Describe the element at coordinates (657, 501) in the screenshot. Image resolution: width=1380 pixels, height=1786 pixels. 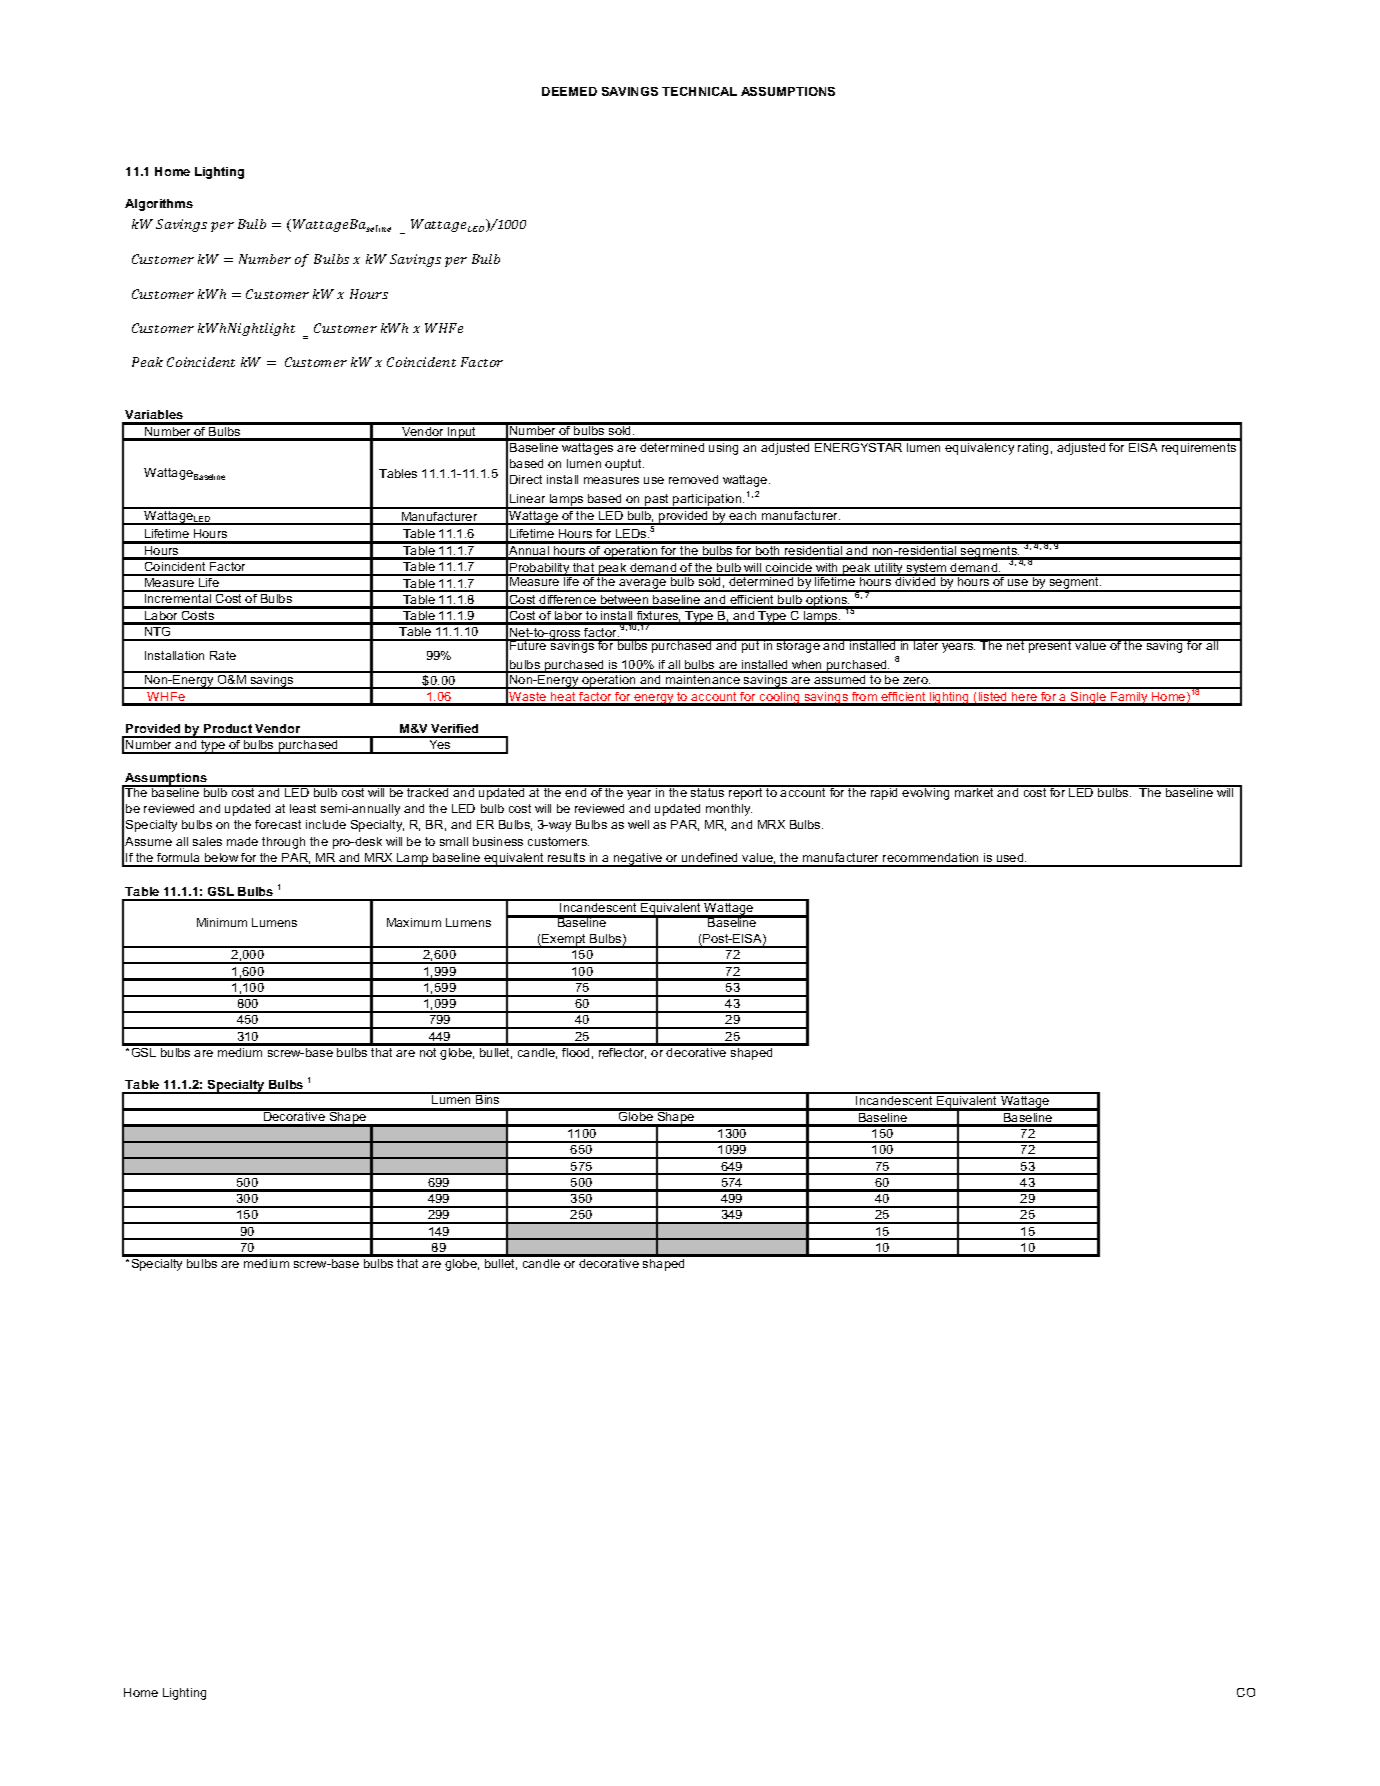
I see `past` at that location.
